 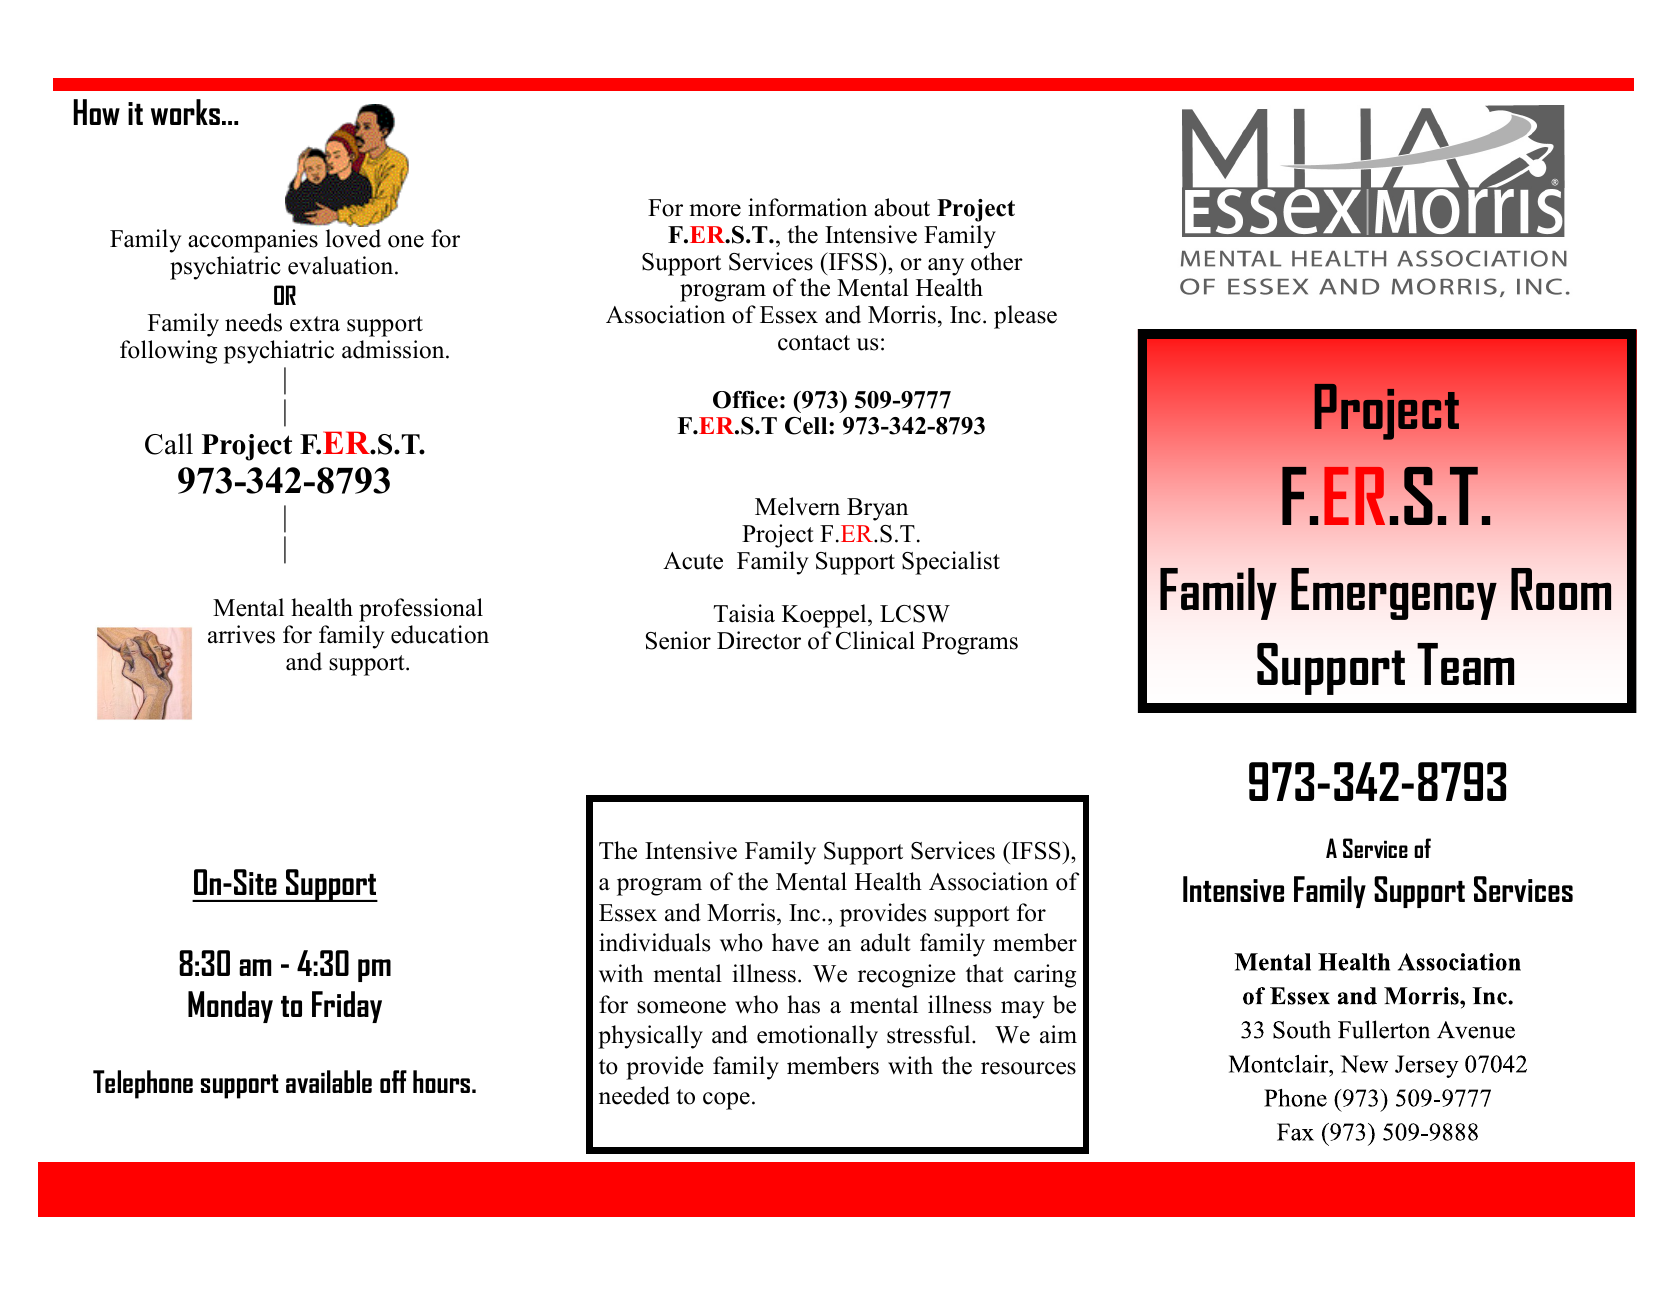 I want to click on Emergency, so click(x=1394, y=594).
